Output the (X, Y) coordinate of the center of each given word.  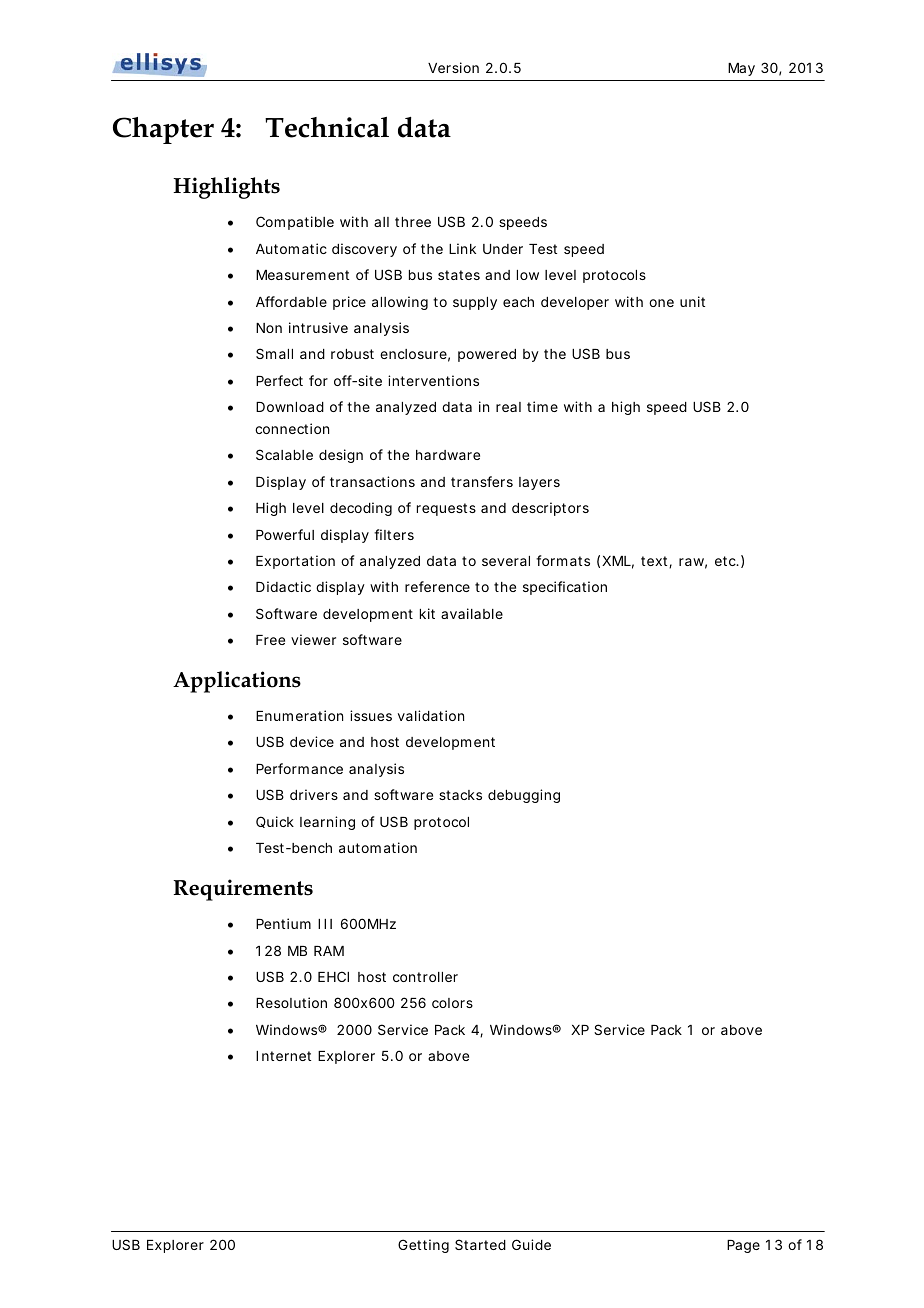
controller (425, 977)
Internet (283, 1056)
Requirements (243, 890)
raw (693, 563)
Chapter (163, 130)
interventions (433, 380)
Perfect (279, 380)
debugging (524, 796)
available (472, 613)
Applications (237, 682)
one (661, 303)
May (741, 69)
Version (453, 67)
